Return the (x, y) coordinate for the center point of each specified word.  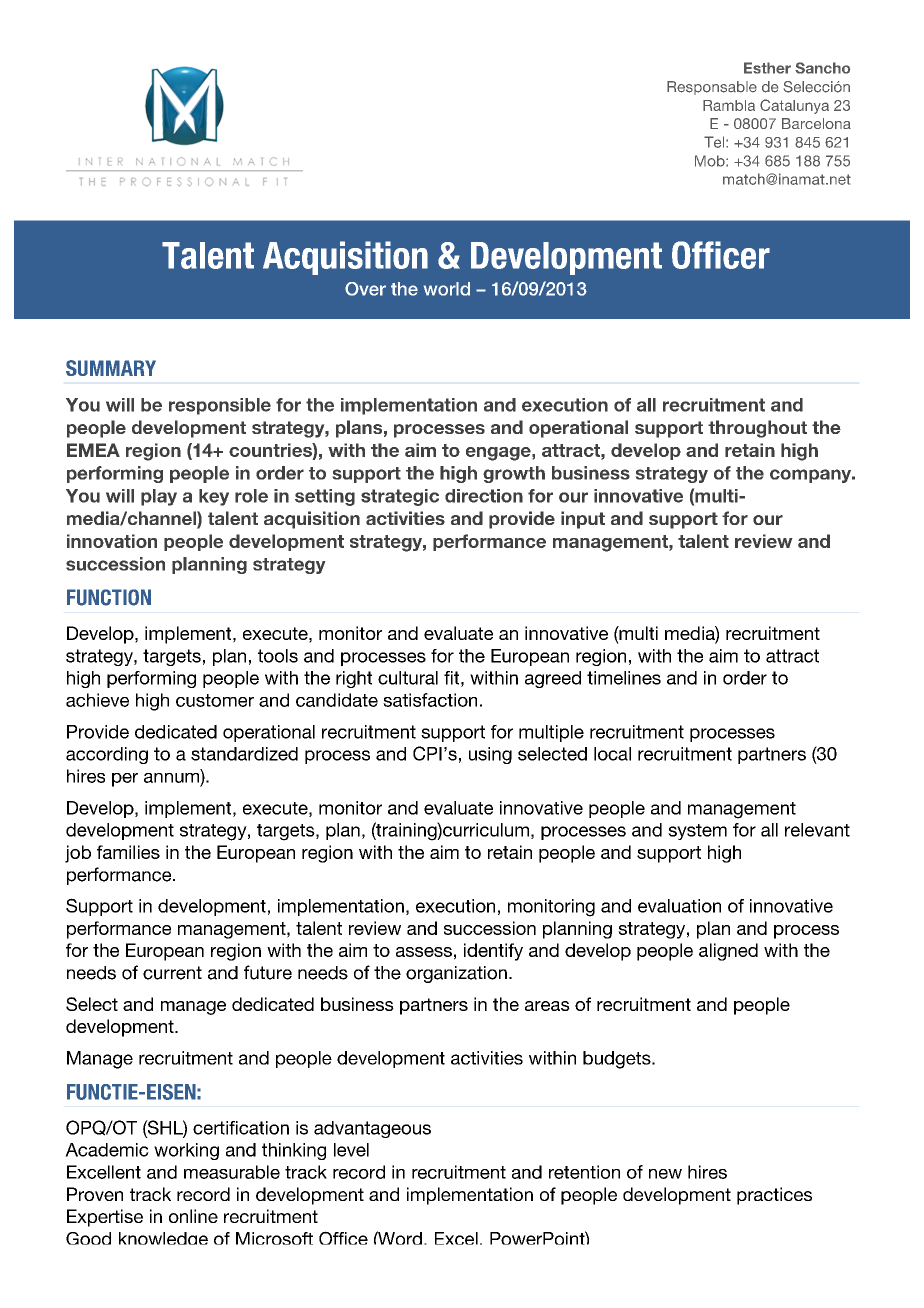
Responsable (712, 88)
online (193, 1216)
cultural (408, 678)
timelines (624, 678)
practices (774, 1196)
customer (215, 700)
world (447, 289)
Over (365, 289)
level (351, 1150)
